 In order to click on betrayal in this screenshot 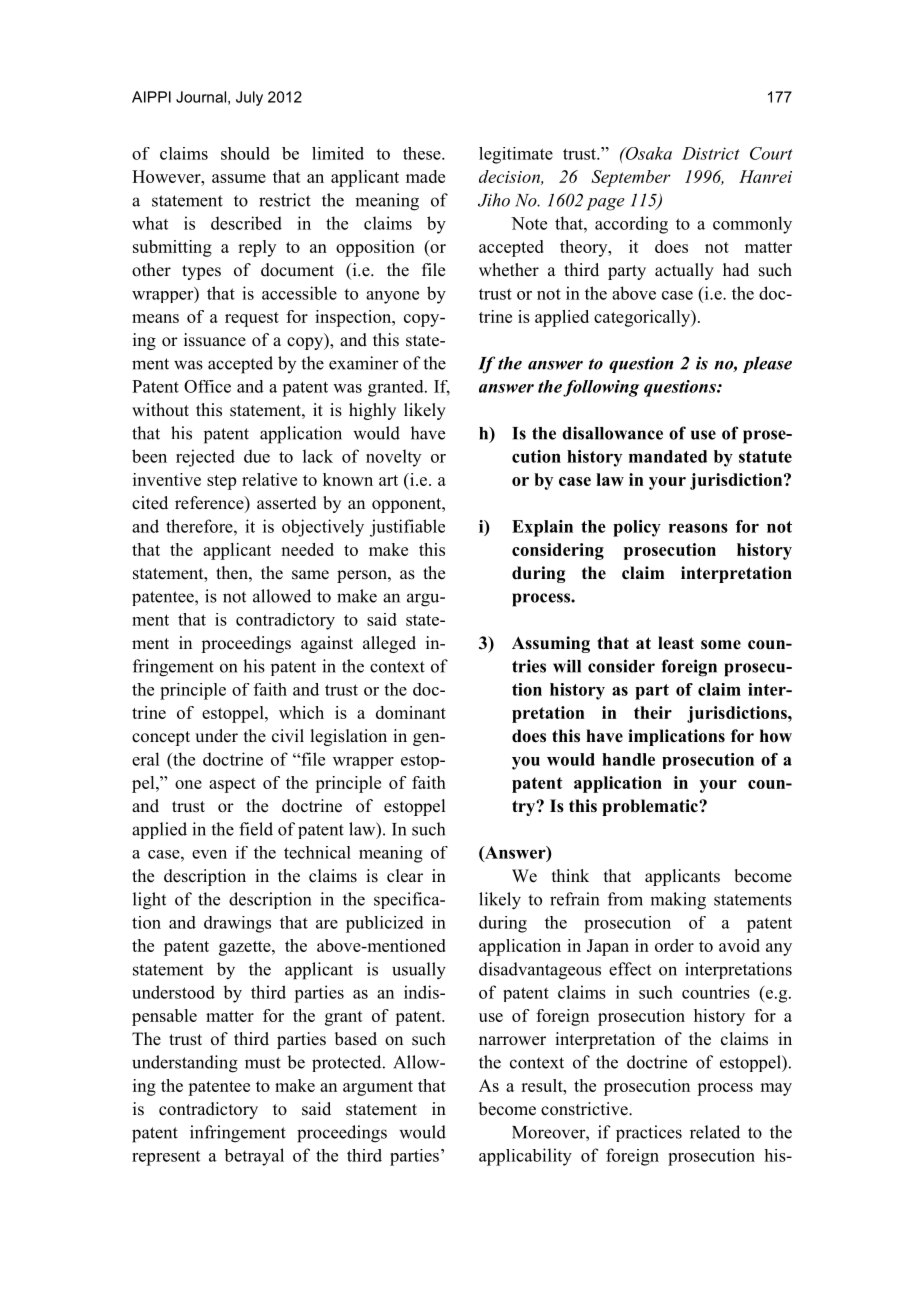, I will do `click(254, 1157)`.
